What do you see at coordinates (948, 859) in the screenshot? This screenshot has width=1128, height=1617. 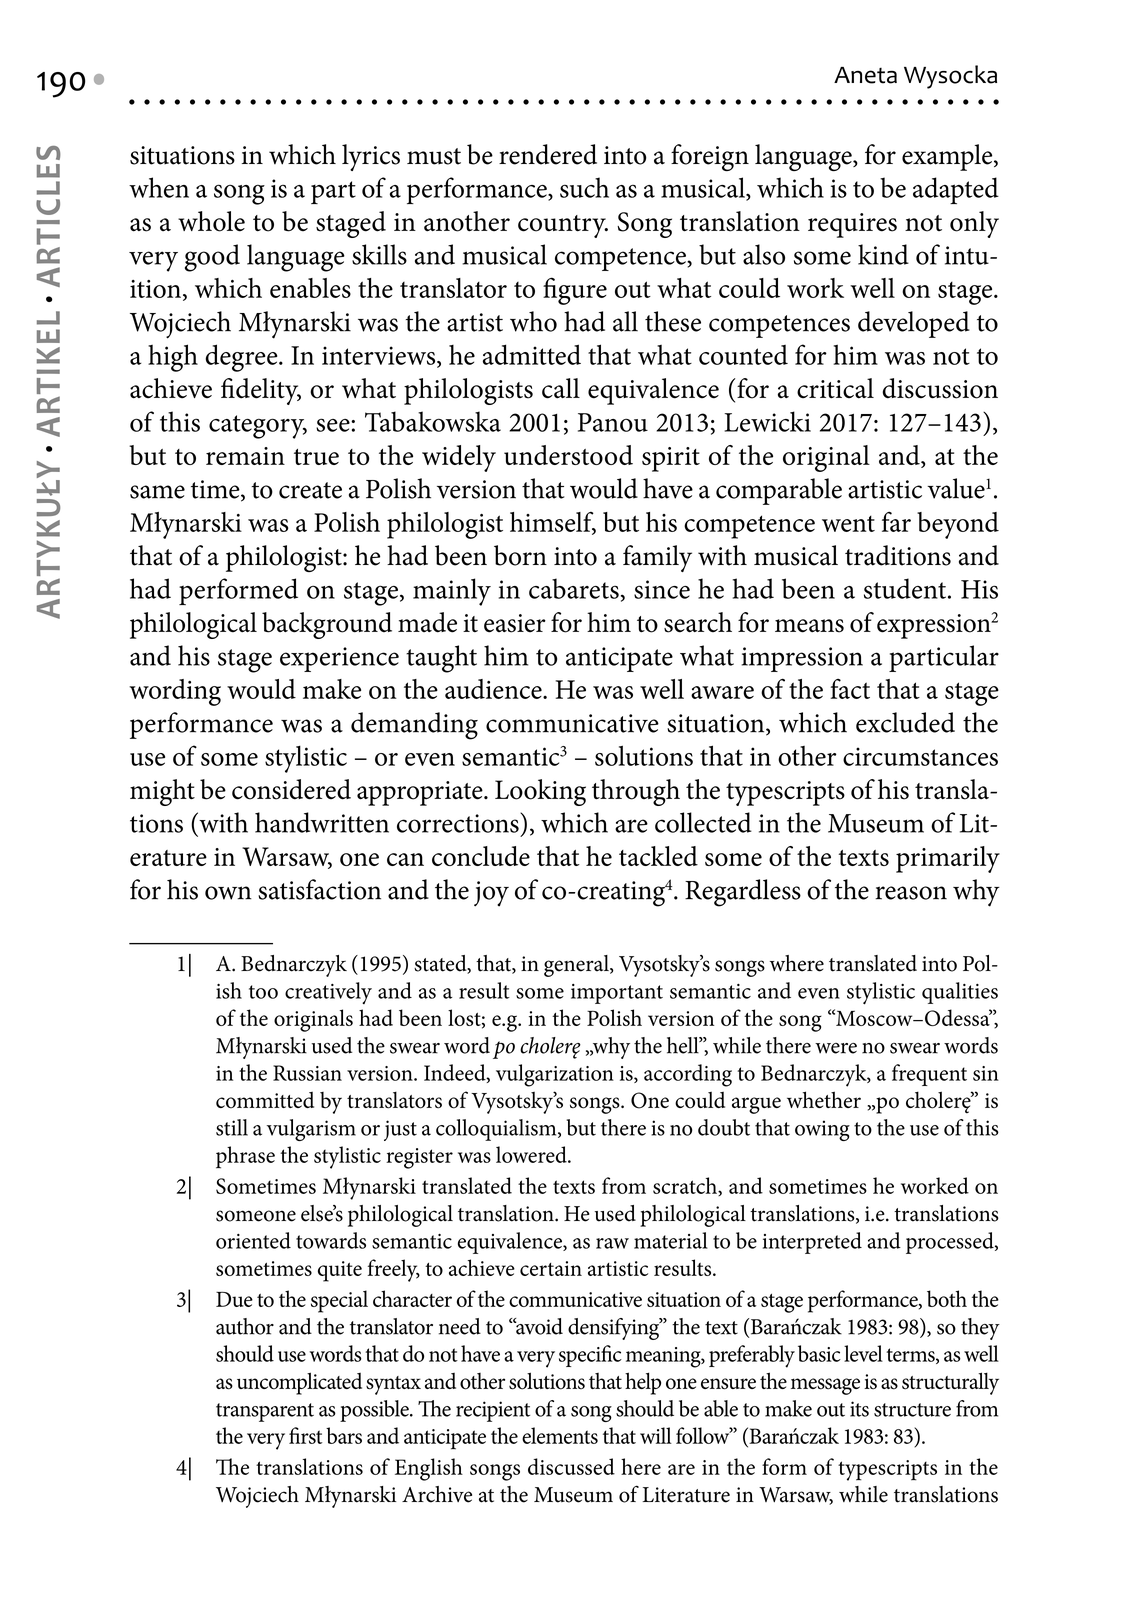 I see `primarily` at bounding box center [948, 859].
